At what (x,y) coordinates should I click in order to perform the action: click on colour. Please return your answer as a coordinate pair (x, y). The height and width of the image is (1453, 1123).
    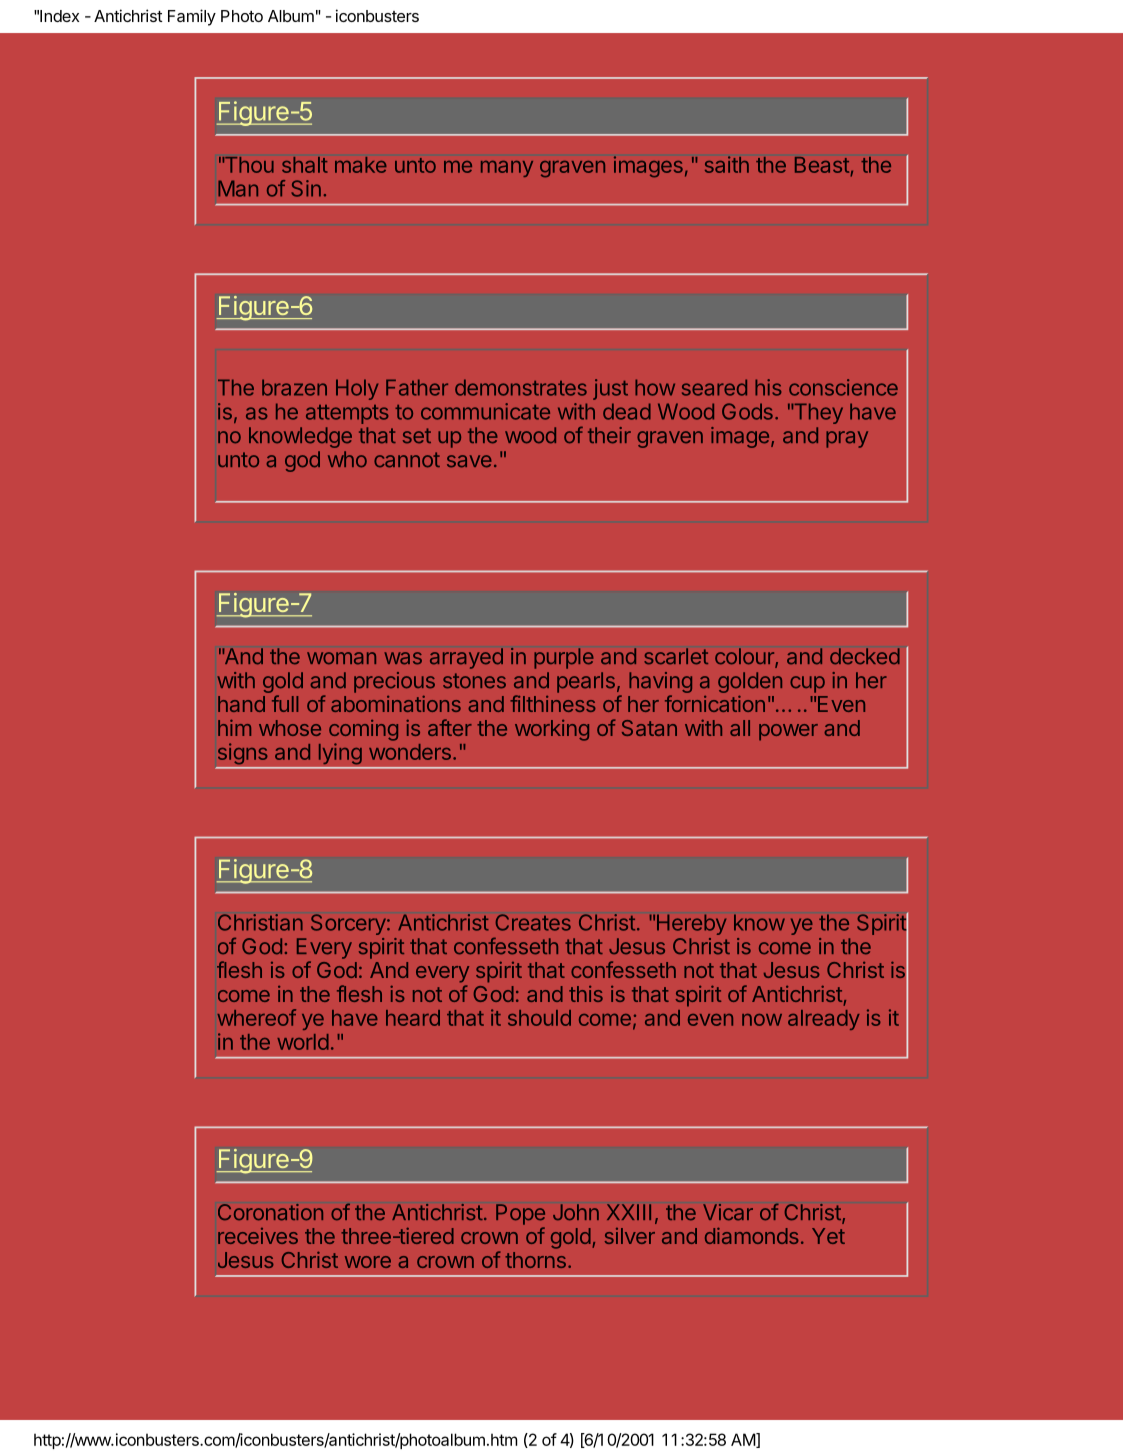
    Looking at the image, I should click on (745, 657).
